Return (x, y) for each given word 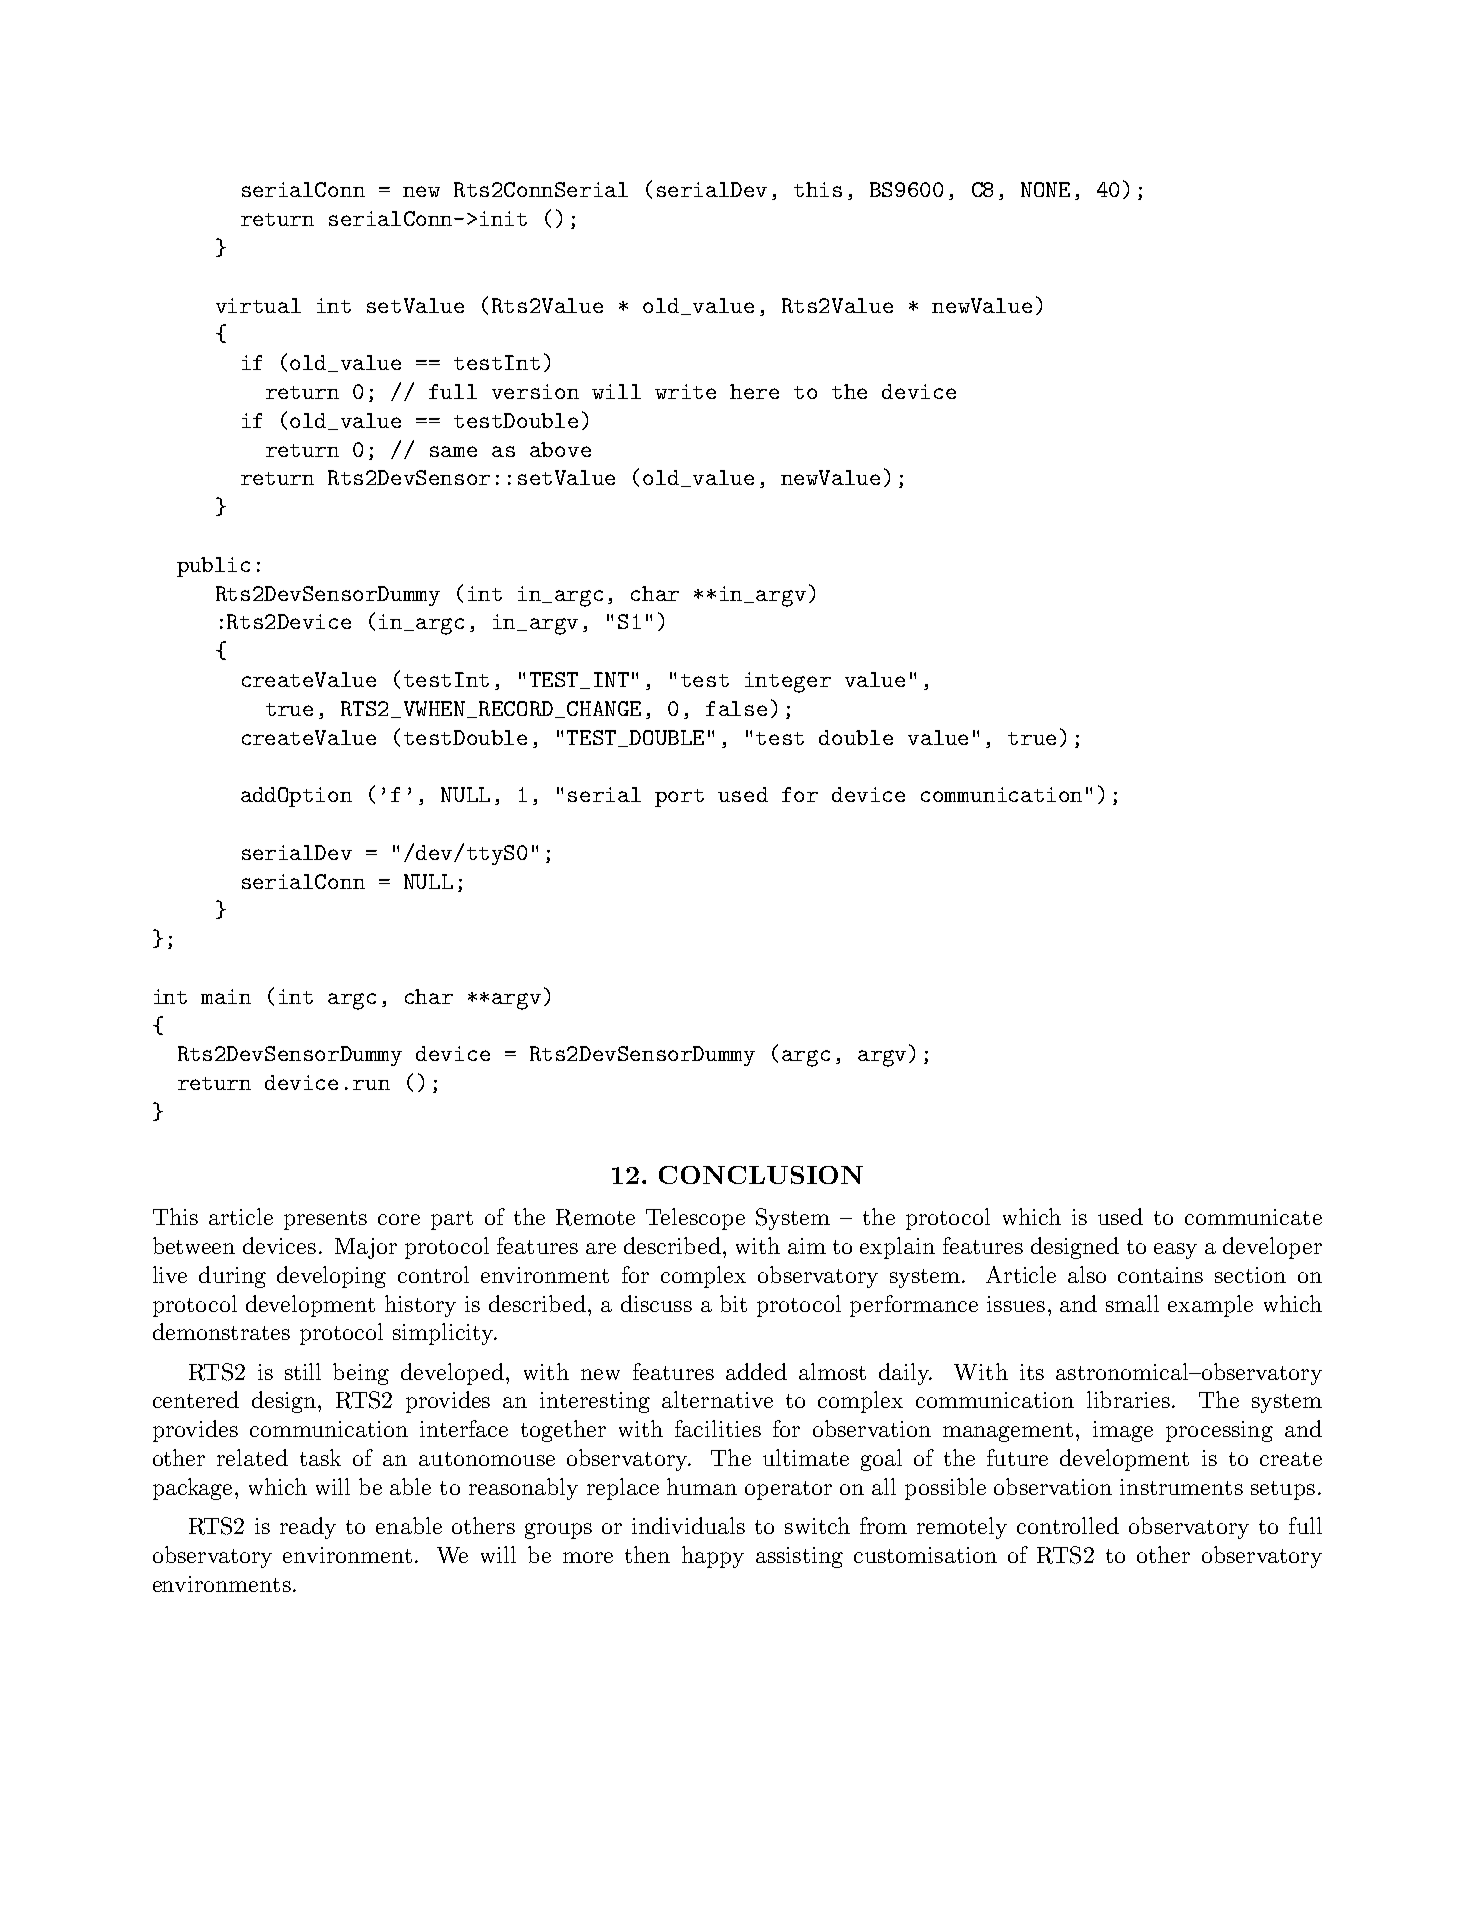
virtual (258, 305)
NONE (1045, 189)
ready (308, 1528)
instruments (1181, 1487)
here (754, 391)
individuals (688, 1525)
